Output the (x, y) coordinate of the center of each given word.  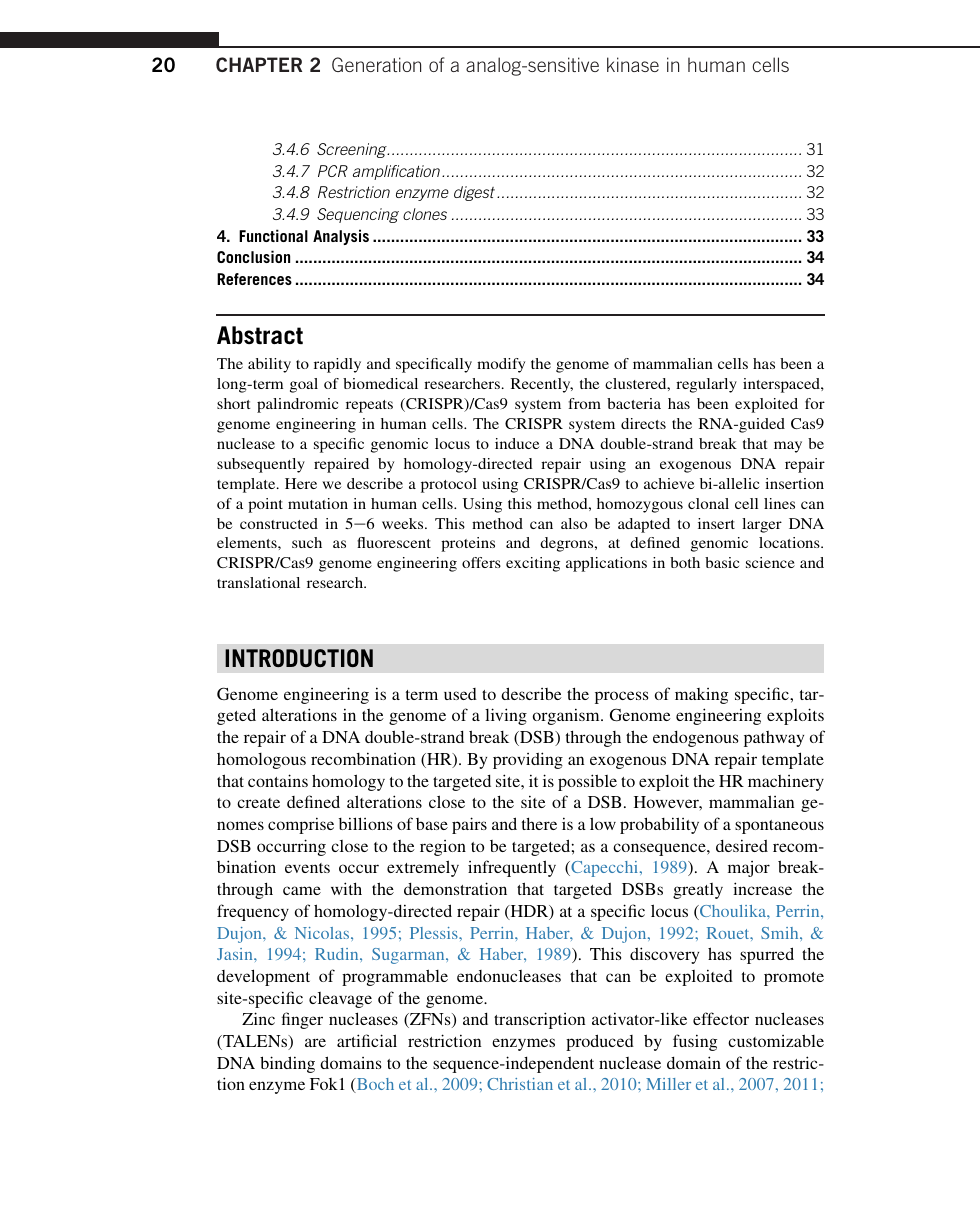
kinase (633, 64)
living (506, 716)
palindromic (297, 405)
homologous (261, 761)
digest (474, 193)
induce (517, 443)
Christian (520, 1084)
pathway (774, 739)
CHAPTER (259, 64)
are (315, 1042)
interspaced (782, 385)
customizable (776, 1040)
